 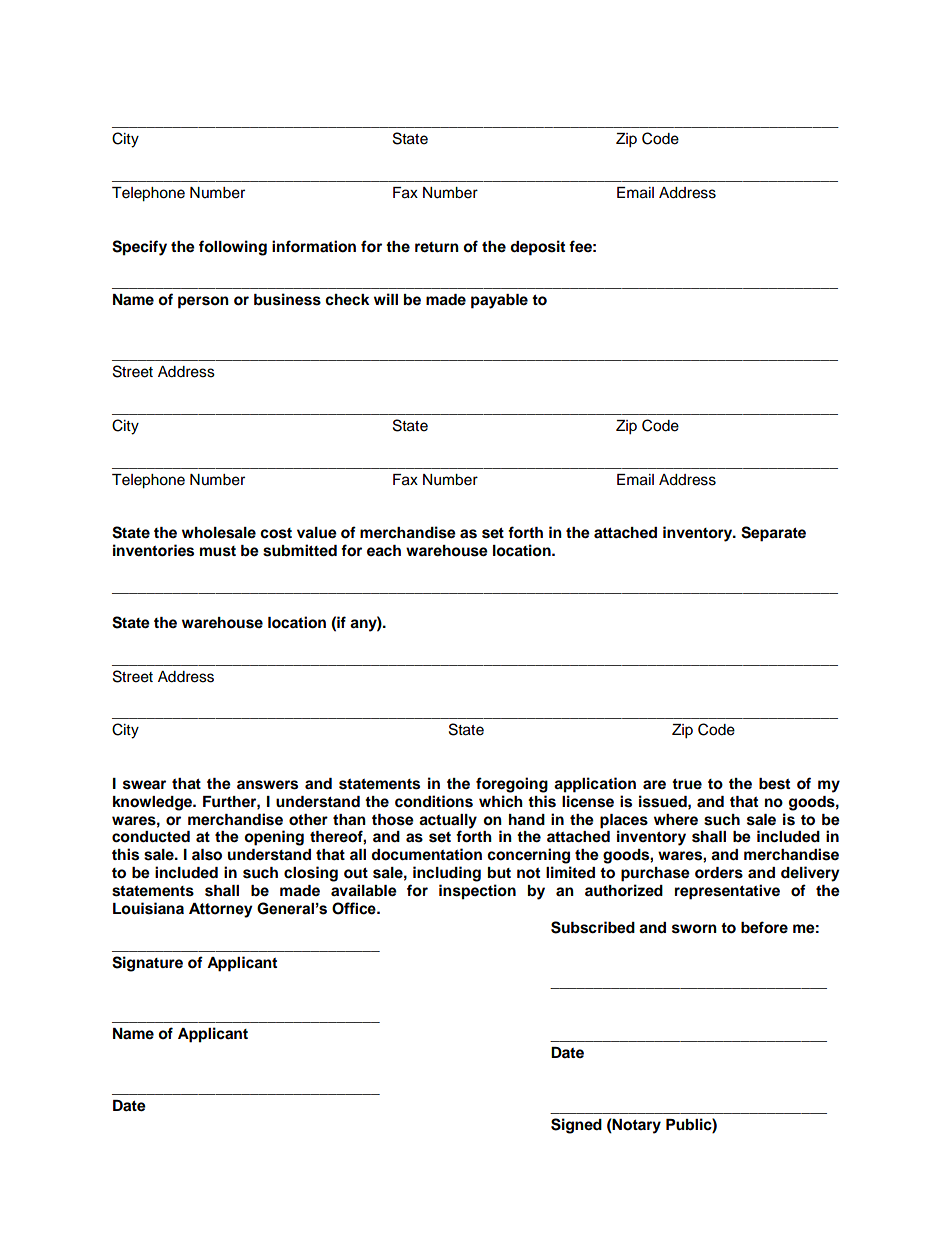 What do you see at coordinates (576, 1126) in the document?
I see `Signed` at bounding box center [576, 1126].
